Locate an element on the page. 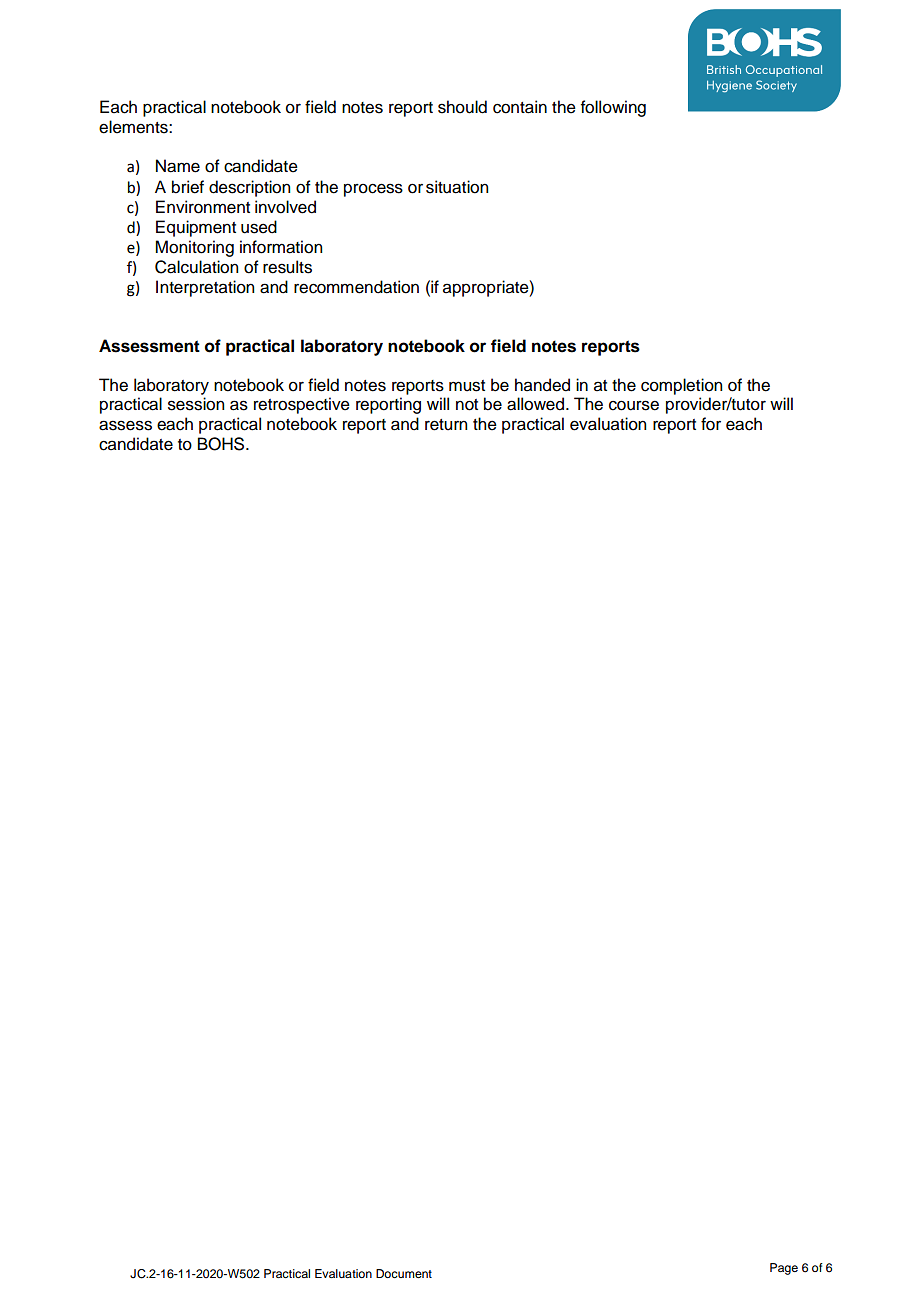 The height and width of the document is (1307, 924). description is located at coordinates (249, 188).
